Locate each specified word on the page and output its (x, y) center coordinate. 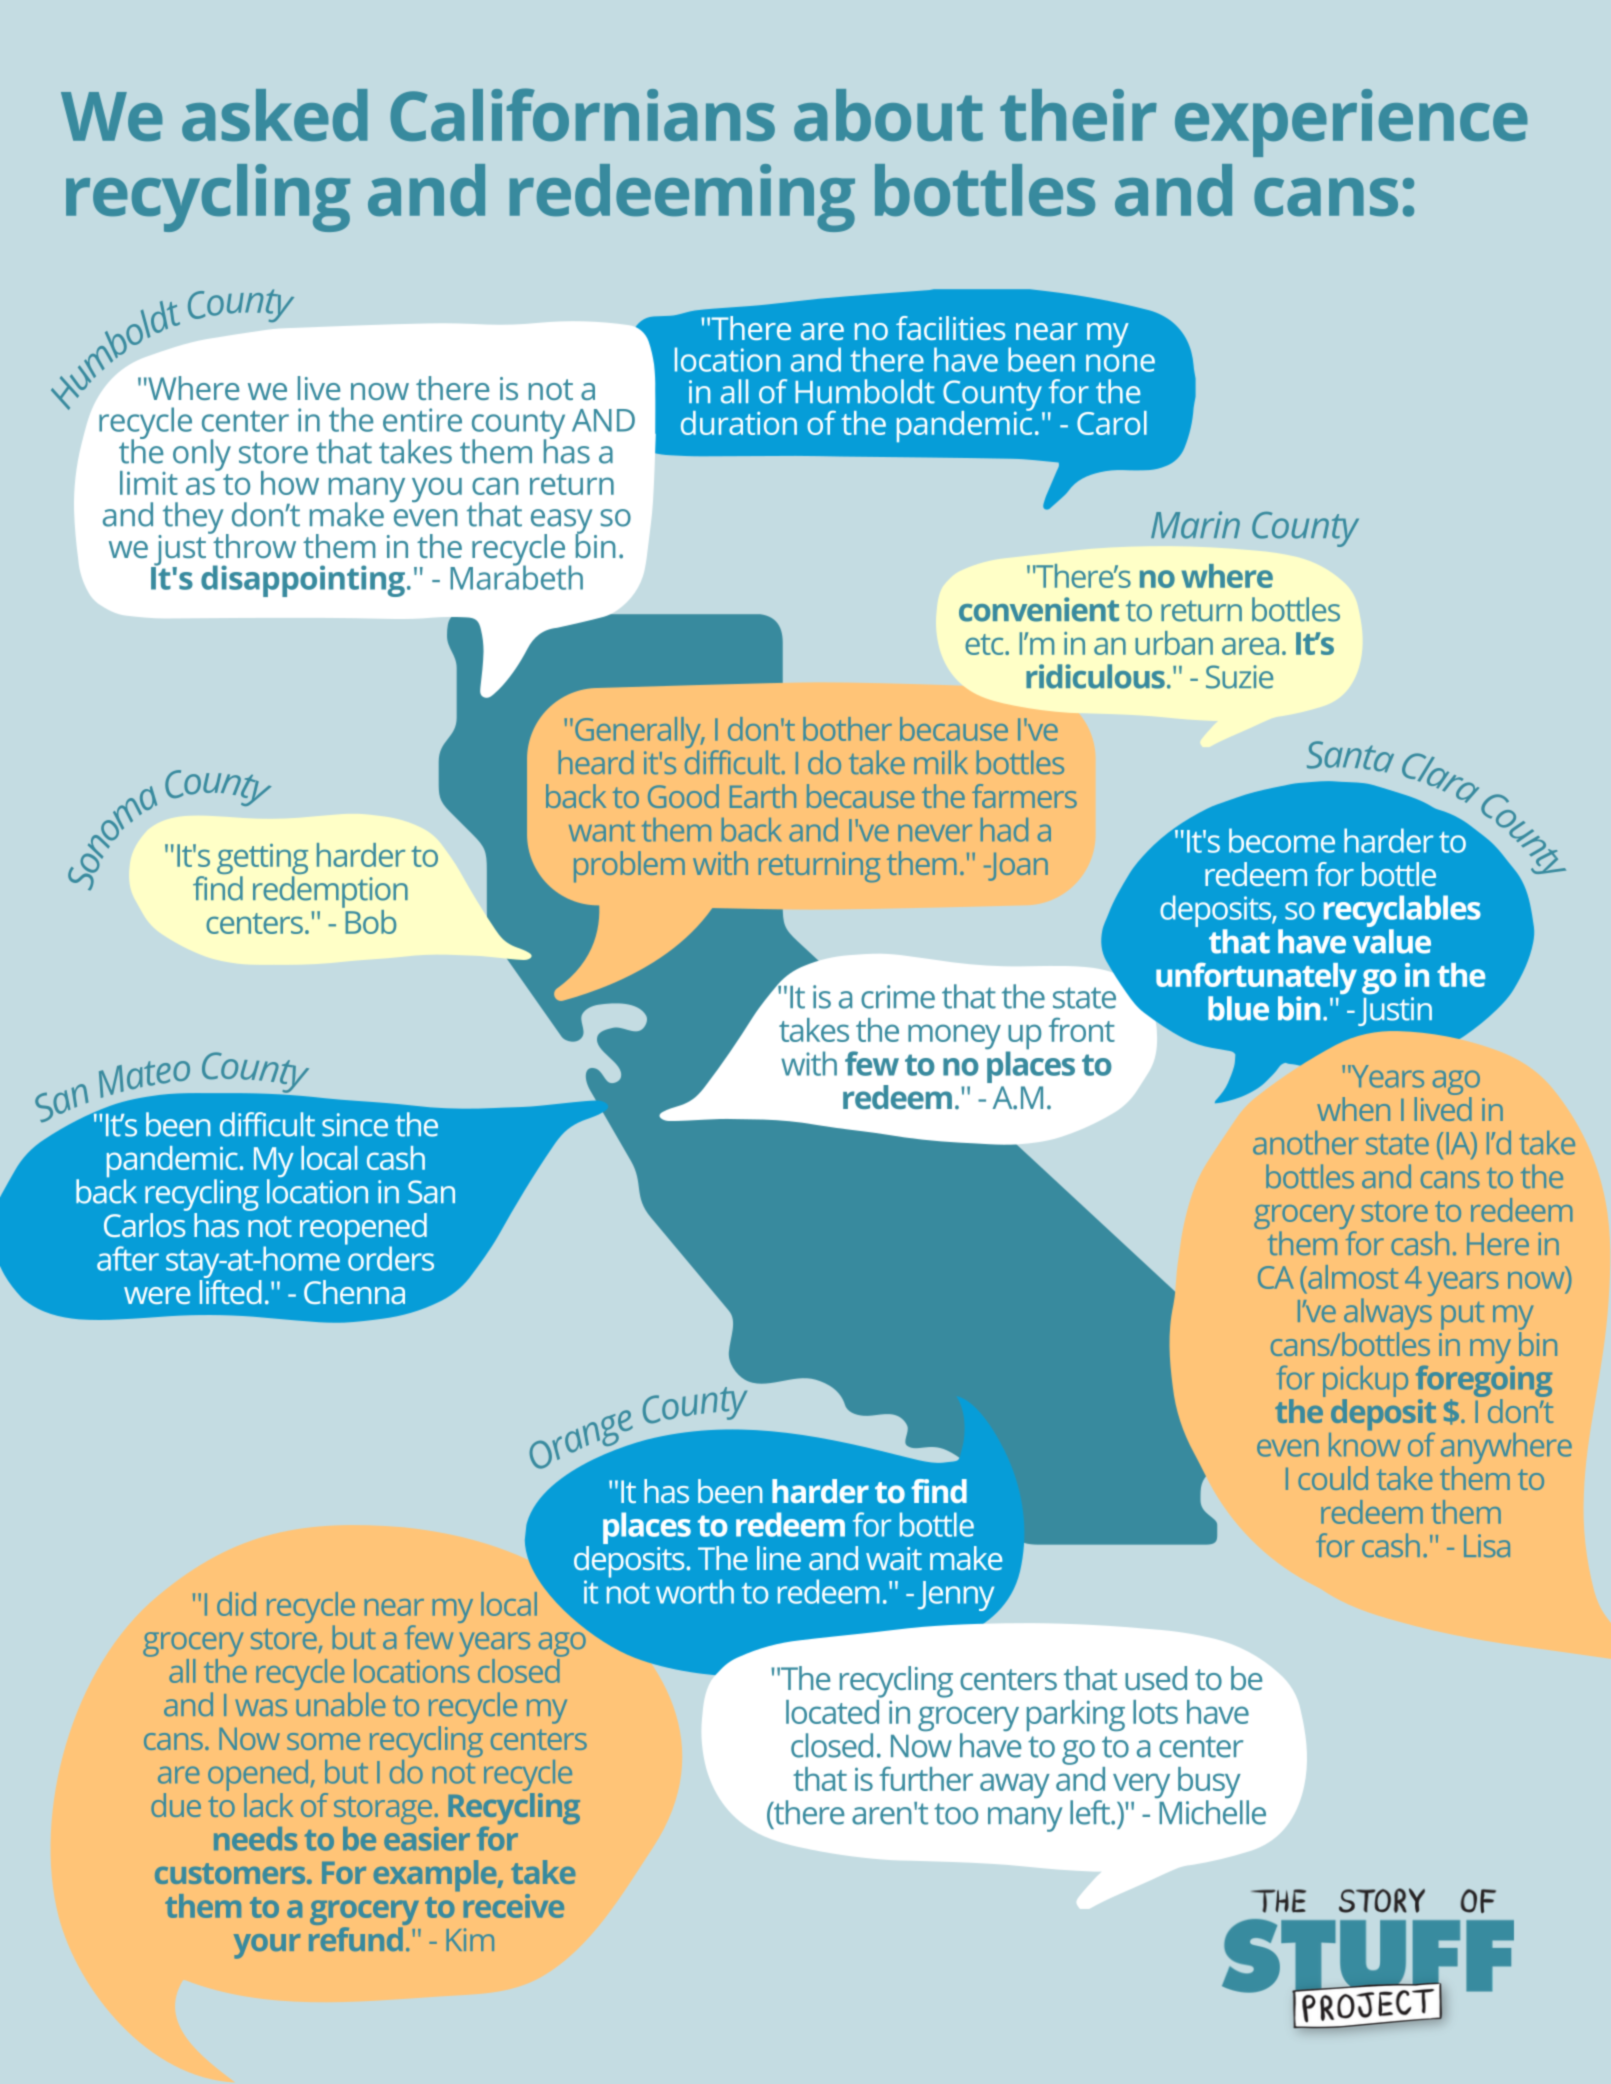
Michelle (1211, 1811)
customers (231, 1873)
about (888, 115)
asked (274, 115)
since (355, 1125)
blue (1238, 1008)
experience (1351, 123)
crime (898, 997)
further (926, 1778)
